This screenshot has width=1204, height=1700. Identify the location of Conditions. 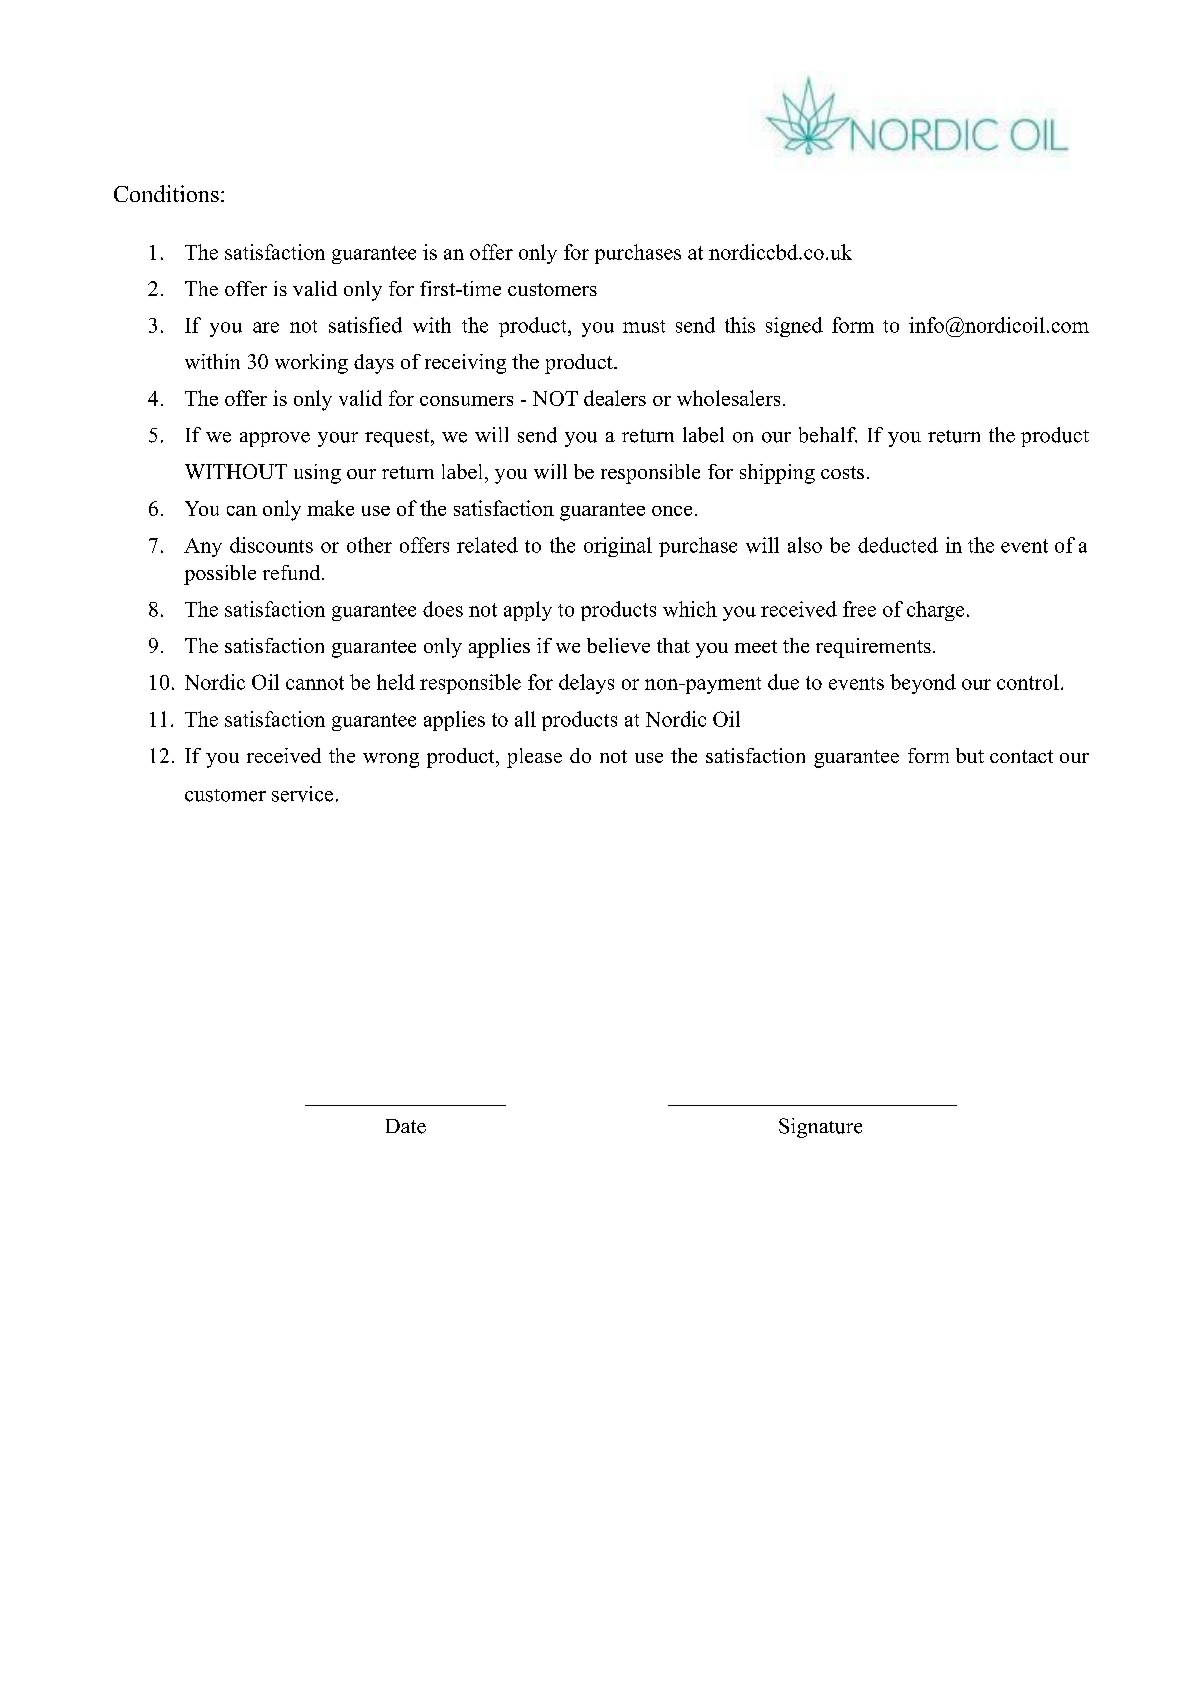
(166, 193).
